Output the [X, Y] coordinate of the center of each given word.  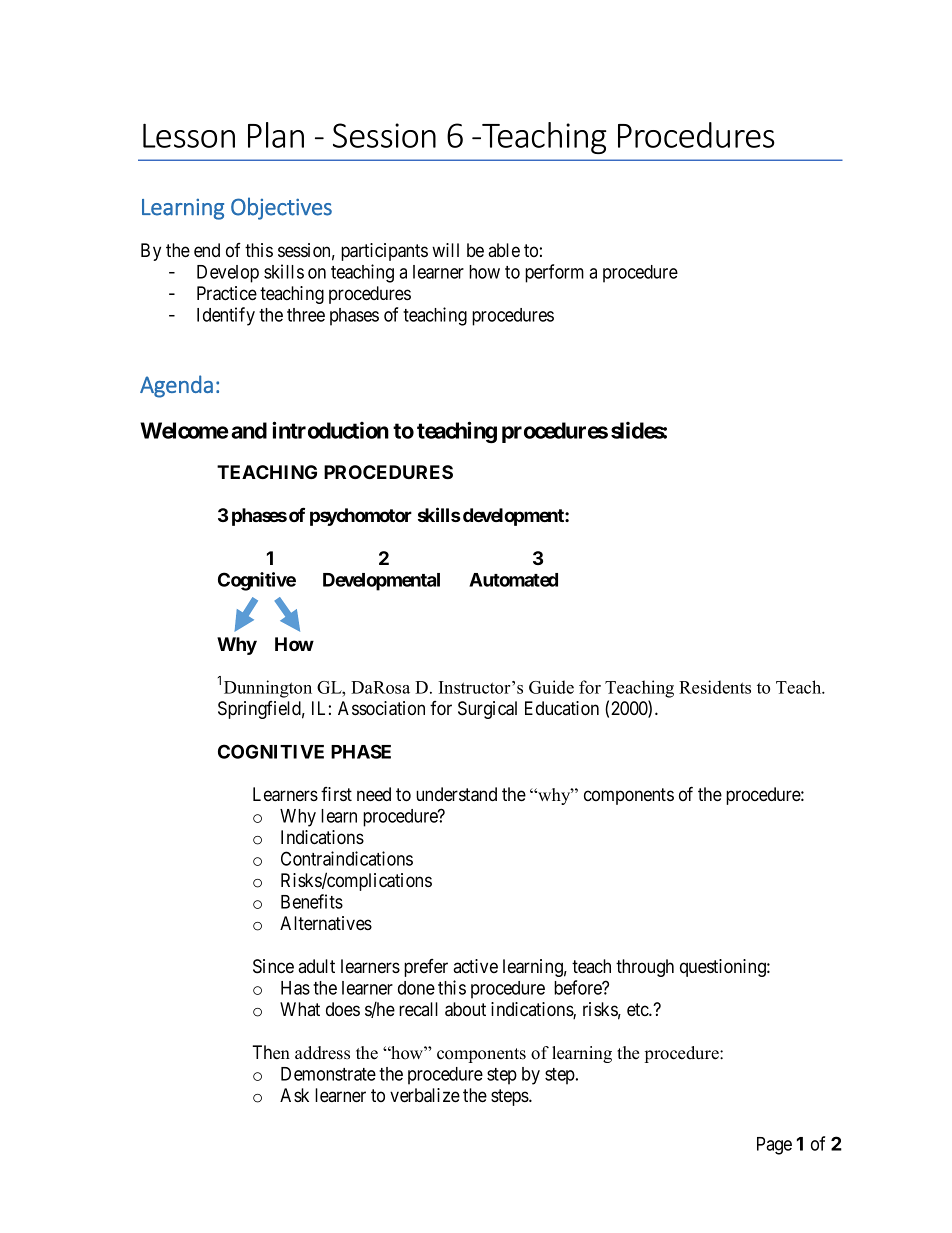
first [336, 794]
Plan [276, 135]
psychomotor [361, 517]
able [504, 250]
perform [554, 273]
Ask [294, 1095]
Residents [715, 687]
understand [456, 794]
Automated [513, 580]
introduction [330, 430]
